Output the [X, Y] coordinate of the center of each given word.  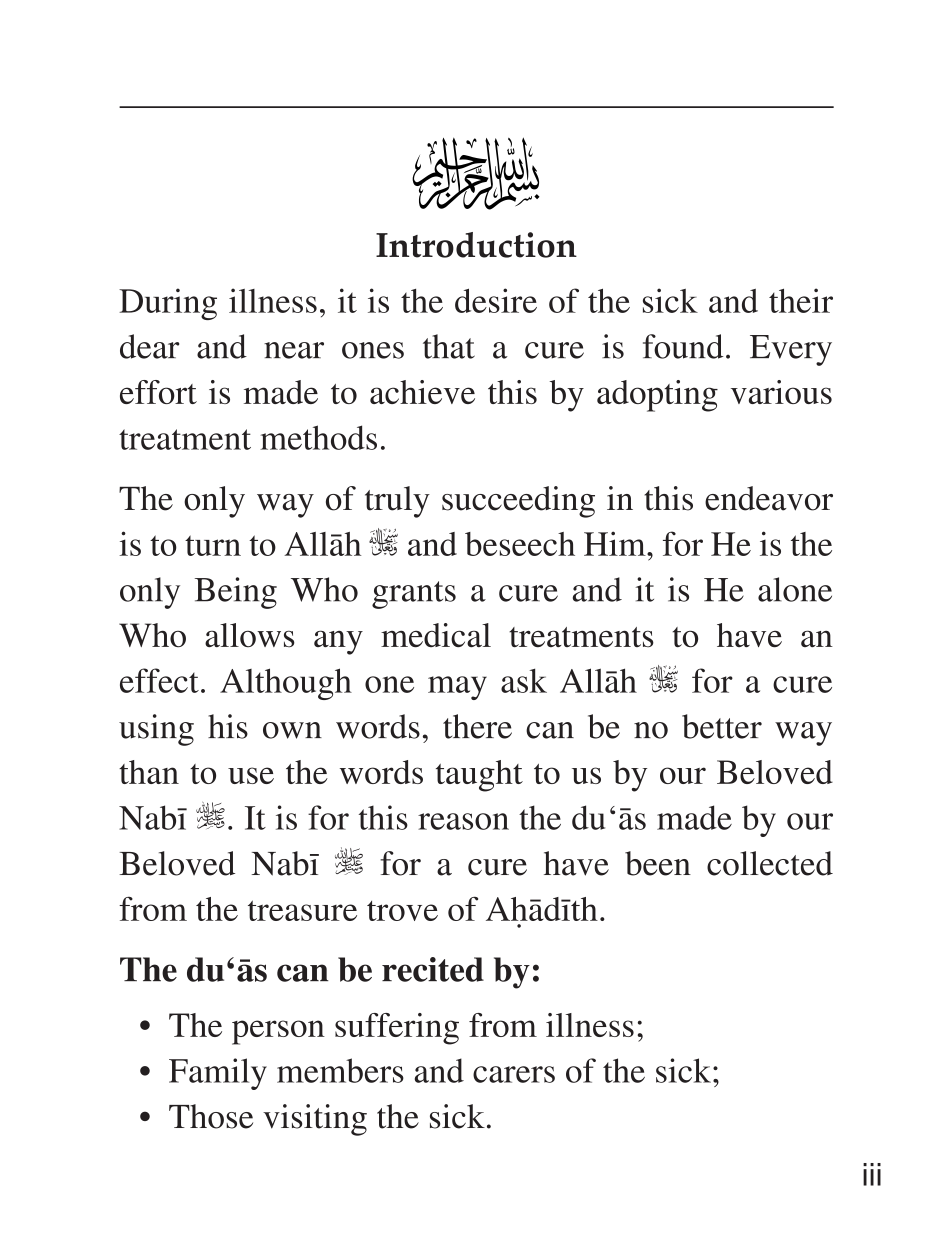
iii [872, 1174]
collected [770, 863]
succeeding [518, 502]
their [801, 300]
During [168, 304]
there [477, 726]
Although [286, 684]
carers [514, 1074]
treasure [302, 910]
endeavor [769, 498]
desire [496, 300]
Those [211, 1116]
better [722, 726]
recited [433, 969]
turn [213, 545]
